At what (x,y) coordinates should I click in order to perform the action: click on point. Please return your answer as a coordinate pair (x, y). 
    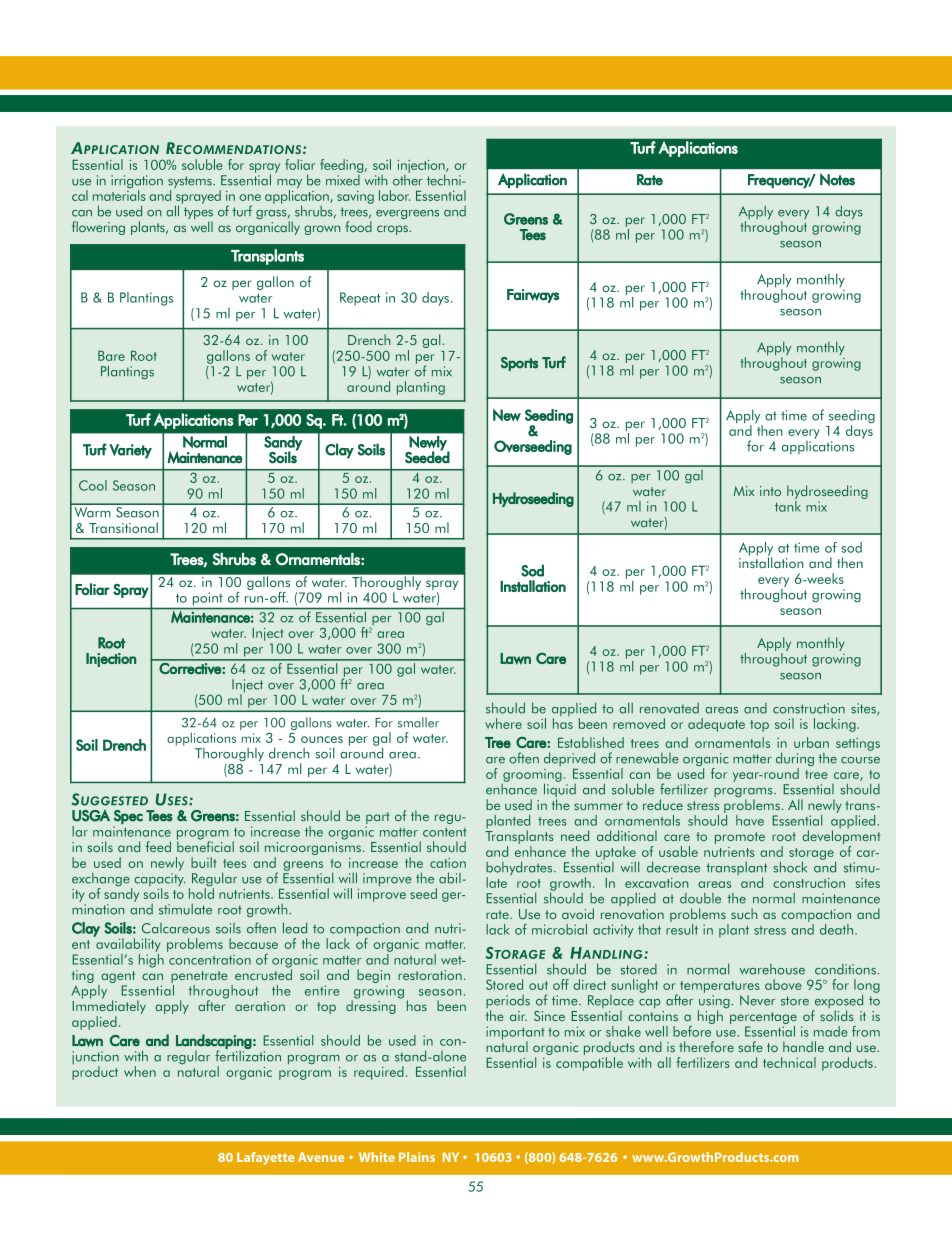
    Looking at the image, I should click on (207, 599).
